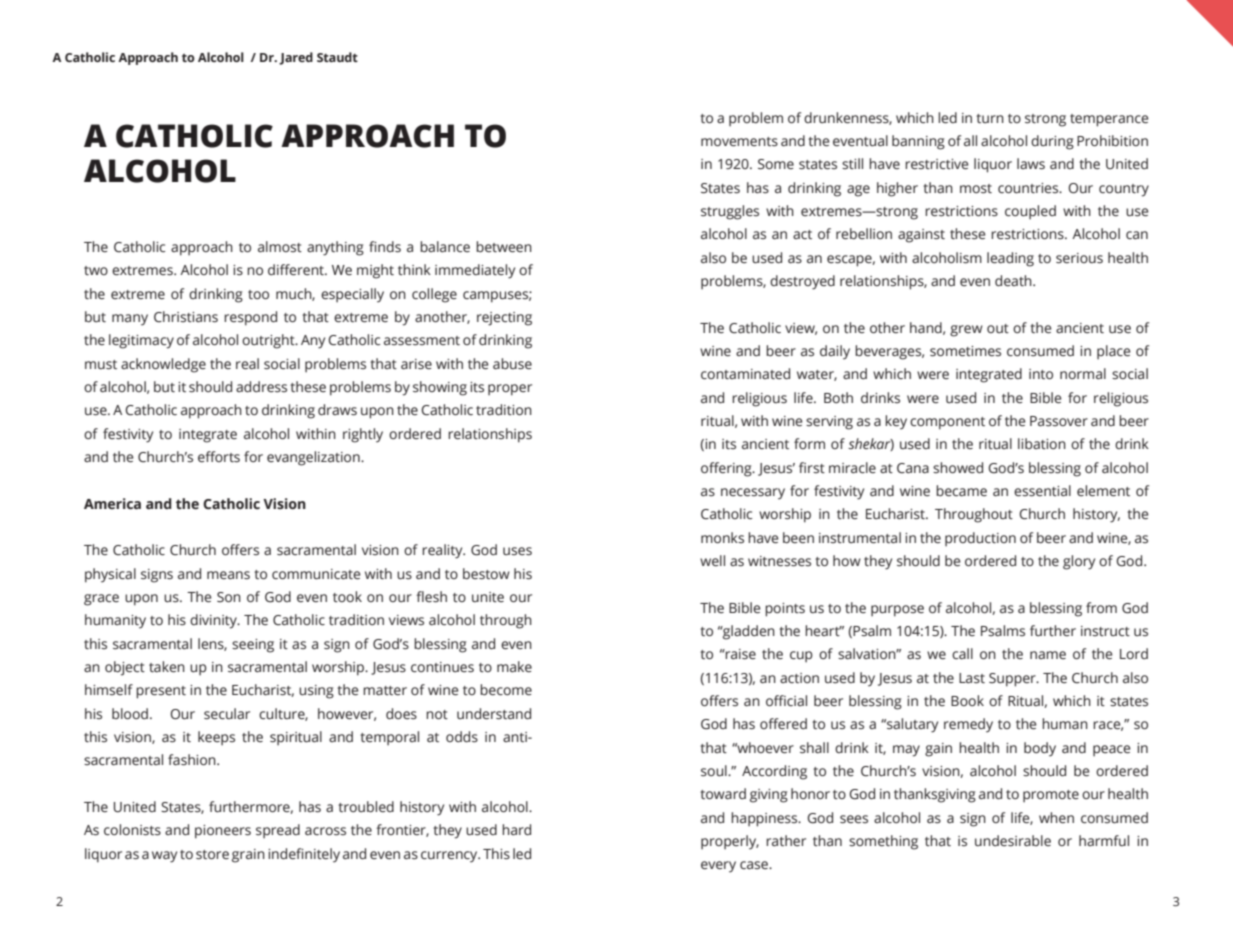 The width and height of the image is (1233, 952). What do you see at coordinates (269, 341) in the image?
I see `outright` at bounding box center [269, 341].
